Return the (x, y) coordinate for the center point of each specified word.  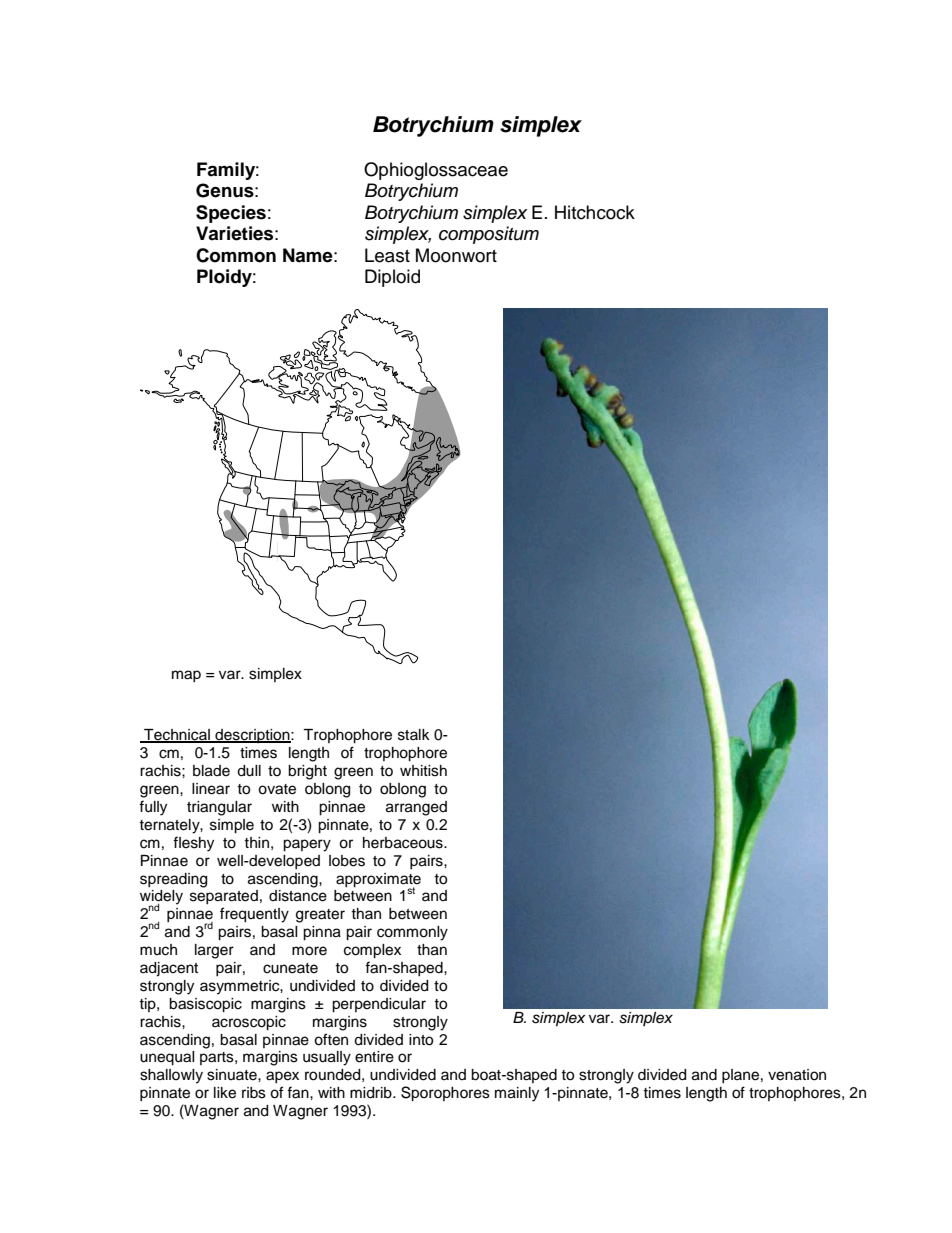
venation (797, 1075)
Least (387, 255)
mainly (517, 1094)
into (421, 1040)
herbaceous (404, 843)
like (225, 1093)
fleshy (193, 844)
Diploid (392, 278)
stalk (414, 735)
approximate (378, 881)
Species (231, 214)
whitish (423, 771)
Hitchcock (595, 212)
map (186, 676)
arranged (416, 808)
